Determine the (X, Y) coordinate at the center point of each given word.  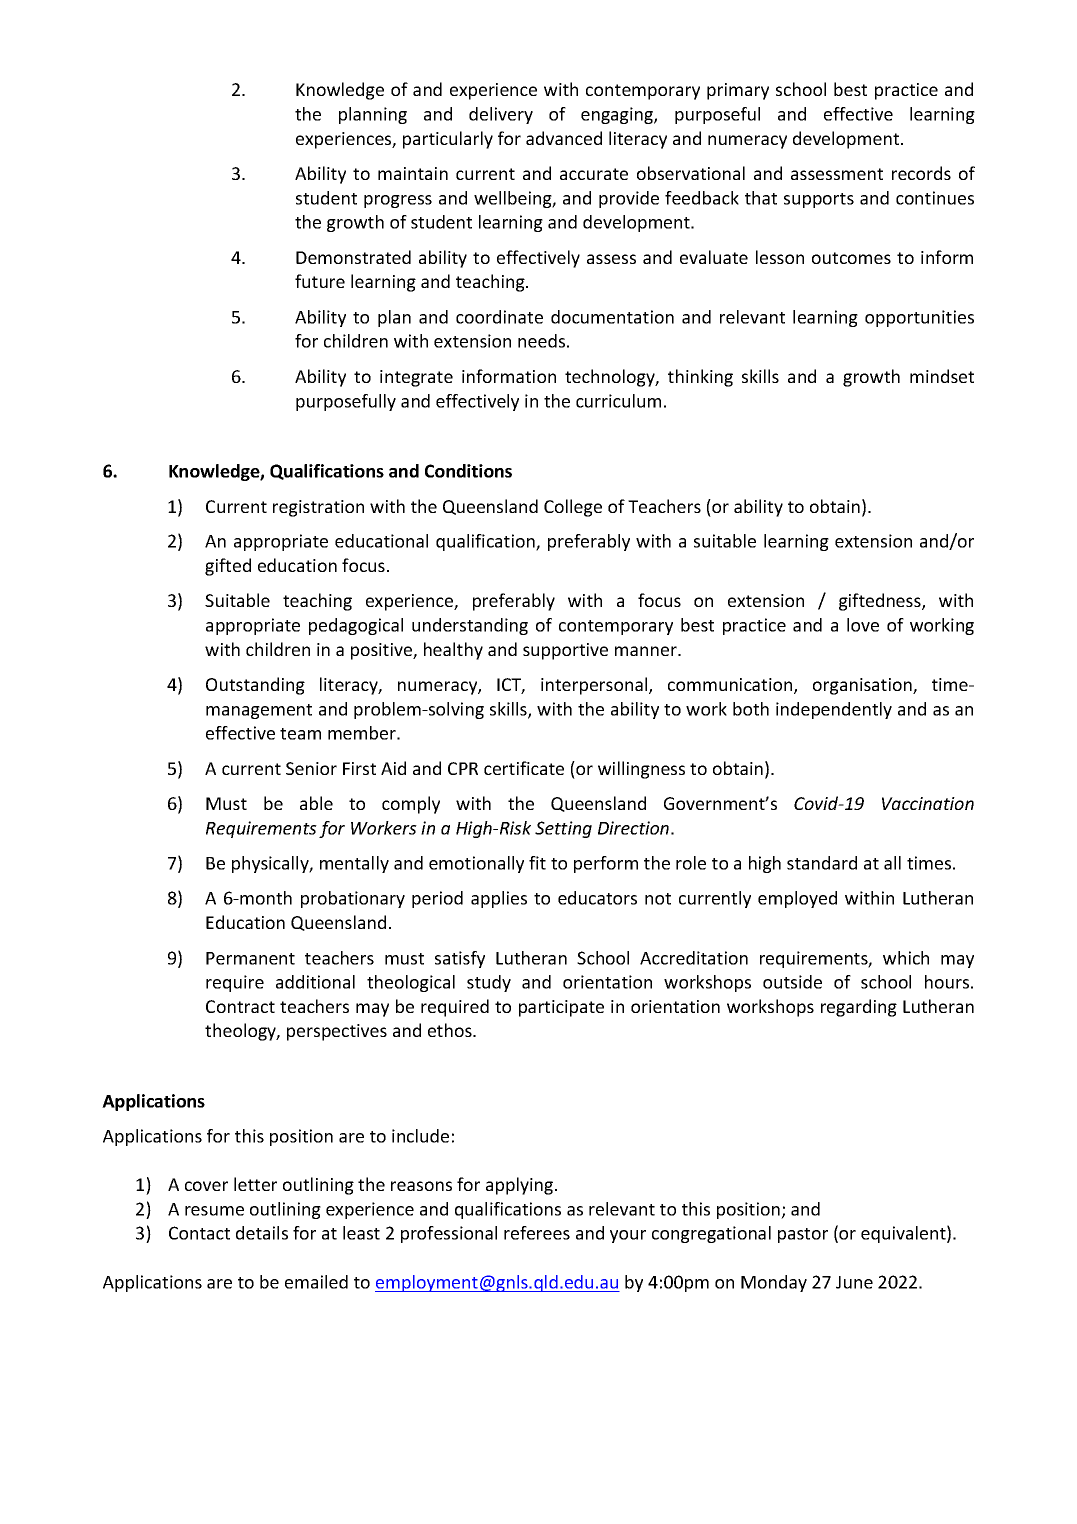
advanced (564, 138)
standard (822, 863)
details (262, 1233)
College (573, 508)
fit (537, 863)
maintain (413, 173)
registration (318, 508)
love (863, 625)
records (921, 173)
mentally (354, 864)
